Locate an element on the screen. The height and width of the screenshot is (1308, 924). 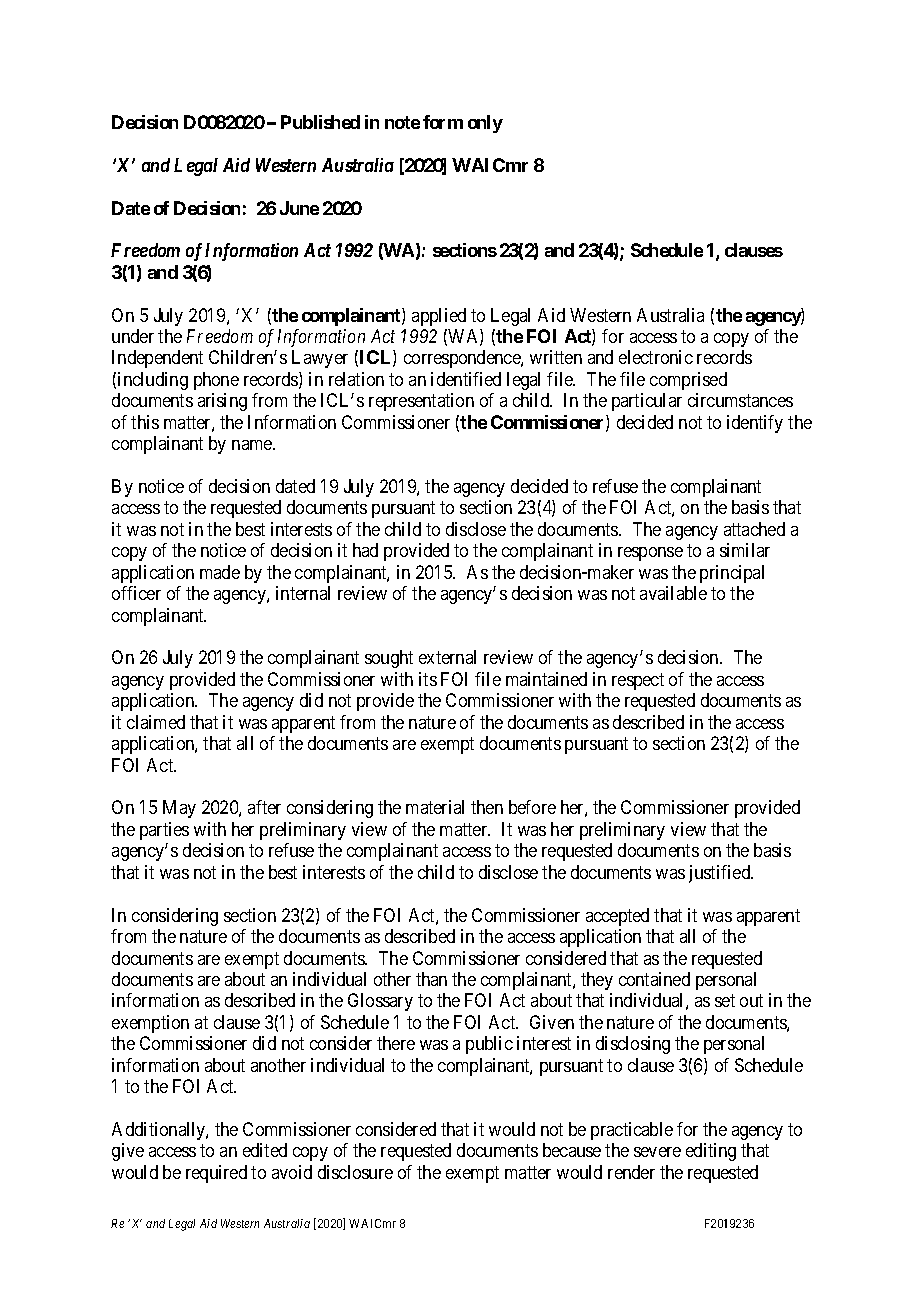
external is located at coordinates (447, 657).
